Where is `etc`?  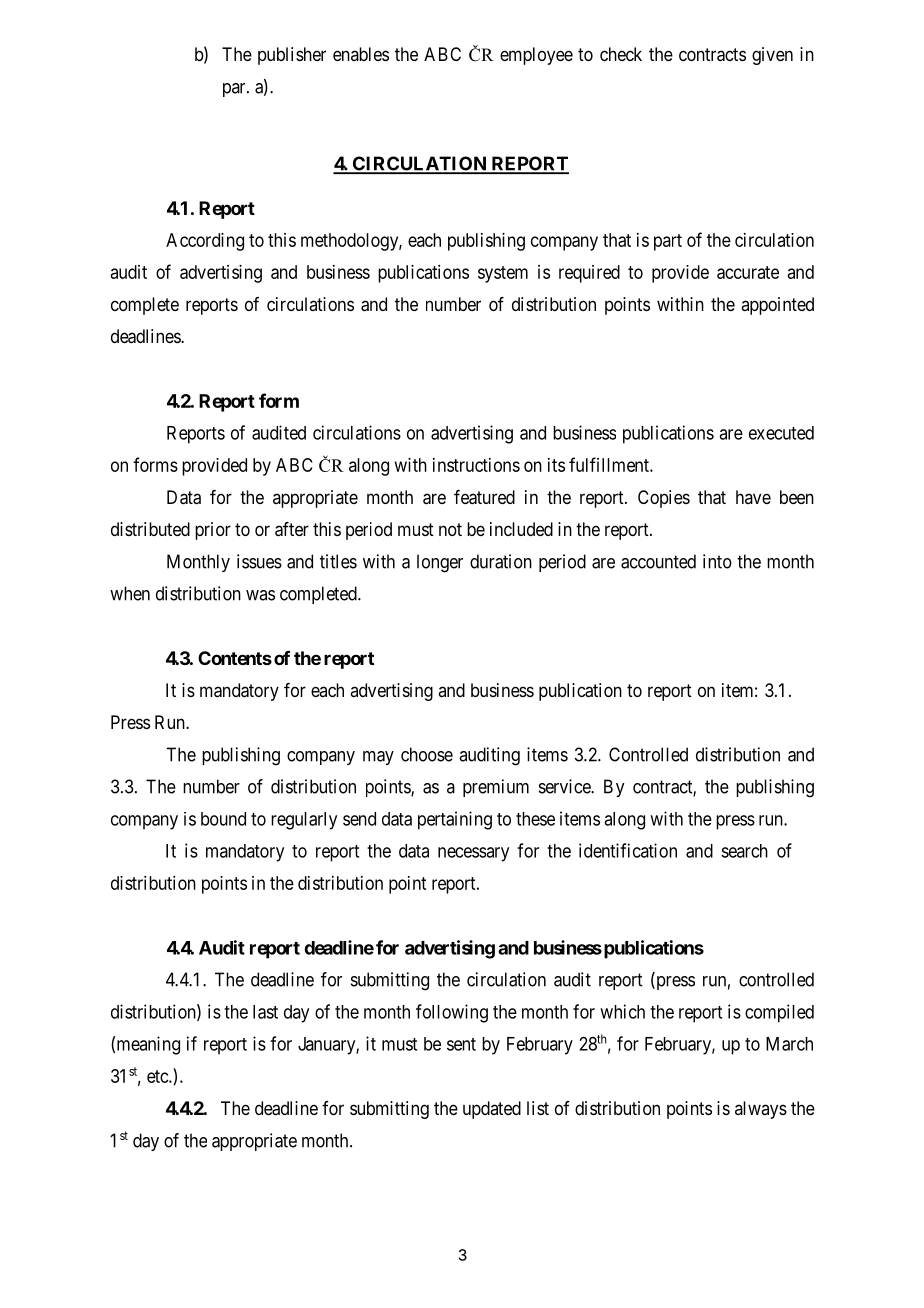
etc is located at coordinates (158, 1076).
